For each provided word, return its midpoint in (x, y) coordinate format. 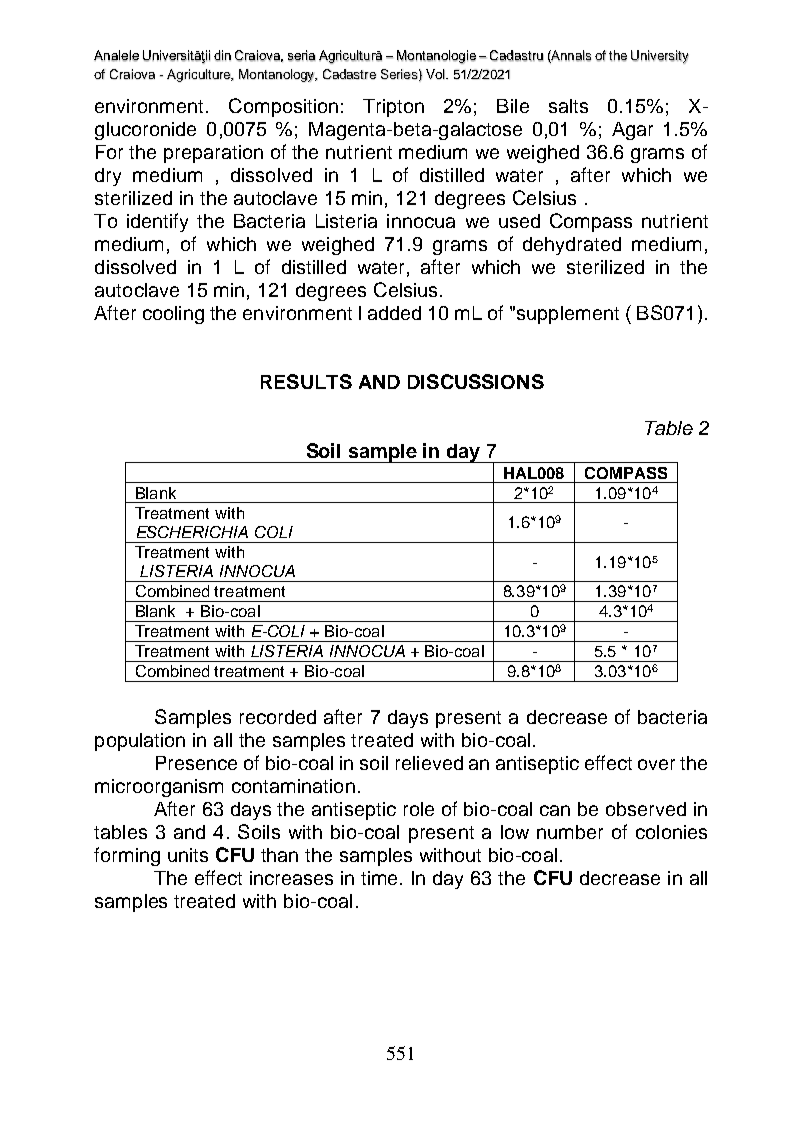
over (656, 764)
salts (568, 106)
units (188, 855)
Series (399, 74)
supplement (568, 315)
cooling (173, 315)
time (381, 878)
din (222, 56)
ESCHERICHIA (192, 532)
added (394, 313)
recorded (278, 717)
